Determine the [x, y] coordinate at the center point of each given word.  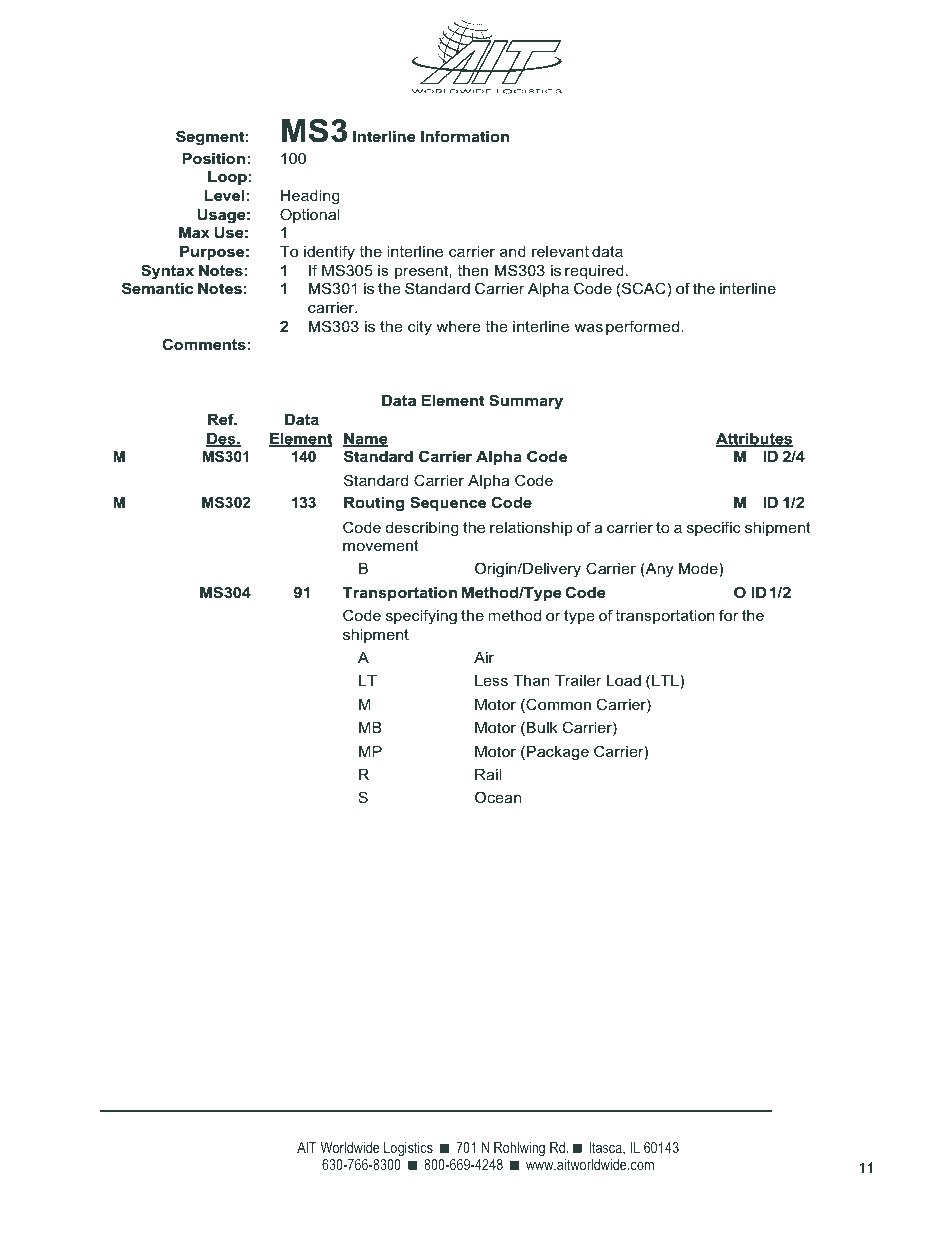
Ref [222, 419]
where [458, 326]
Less [491, 680]
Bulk [542, 727]
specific [714, 528]
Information [465, 136]
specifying [421, 617]
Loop [227, 178]
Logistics [408, 1149]
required [594, 272]
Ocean [498, 797]
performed [644, 327]
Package [558, 753]
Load [624, 680]
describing [422, 529]
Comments [204, 344]
